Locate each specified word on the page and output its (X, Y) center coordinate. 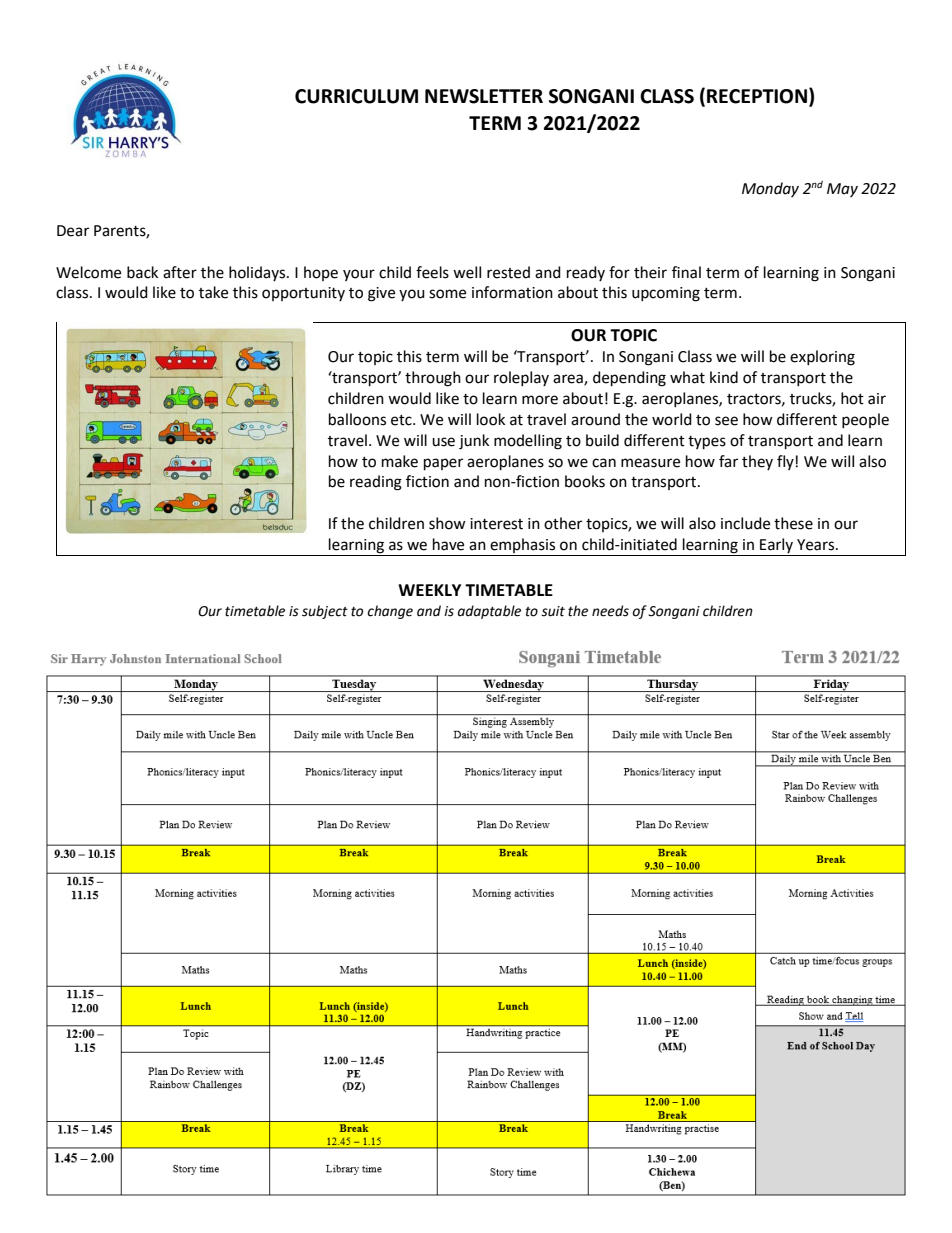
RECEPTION (757, 96)
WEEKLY (429, 590)
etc (402, 420)
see (726, 421)
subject (325, 612)
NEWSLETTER (484, 96)
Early (776, 547)
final (686, 272)
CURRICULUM (356, 96)
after (180, 272)
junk (474, 442)
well (467, 272)
